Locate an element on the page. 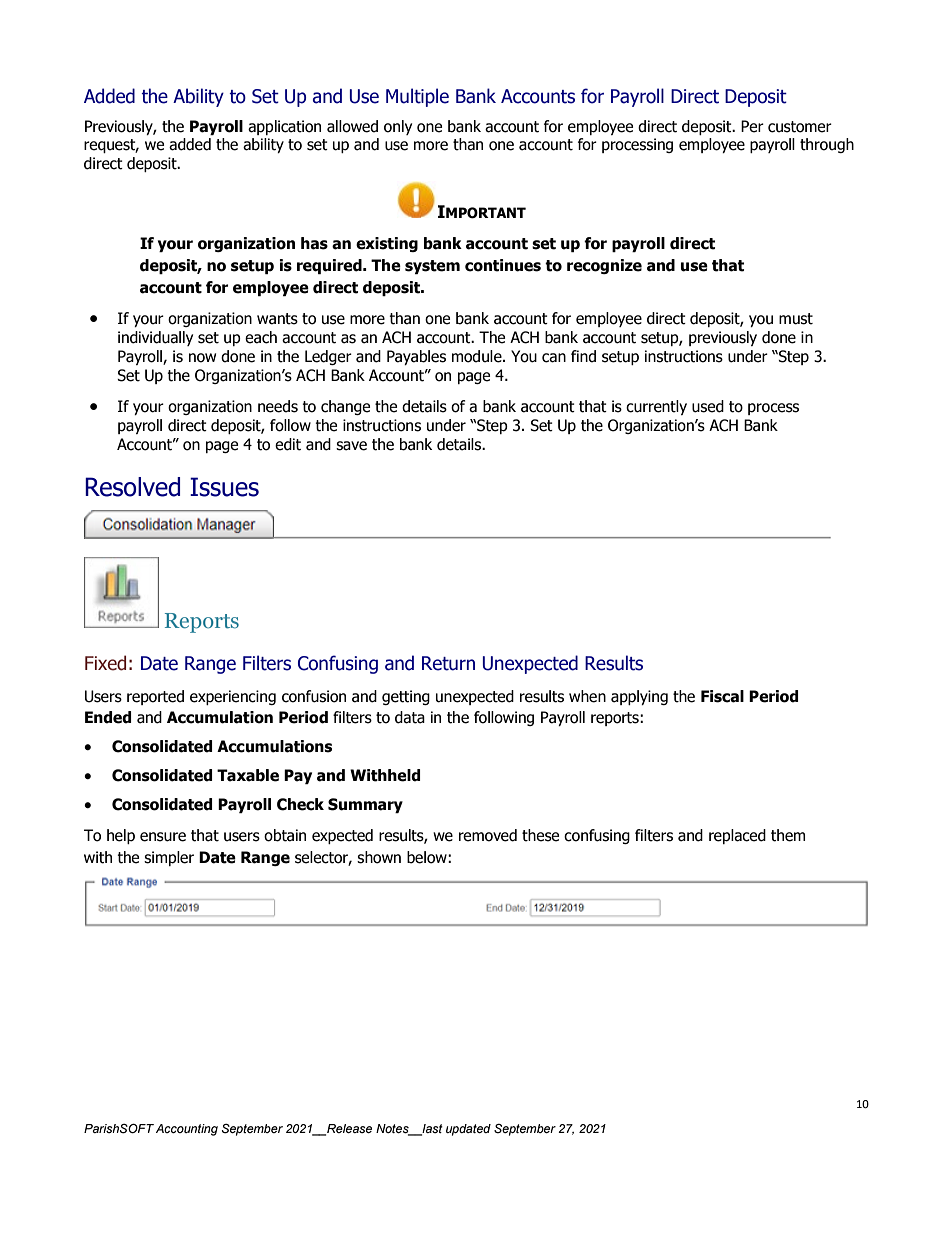 This image has height=1233, width=952. module is located at coordinates (478, 356).
